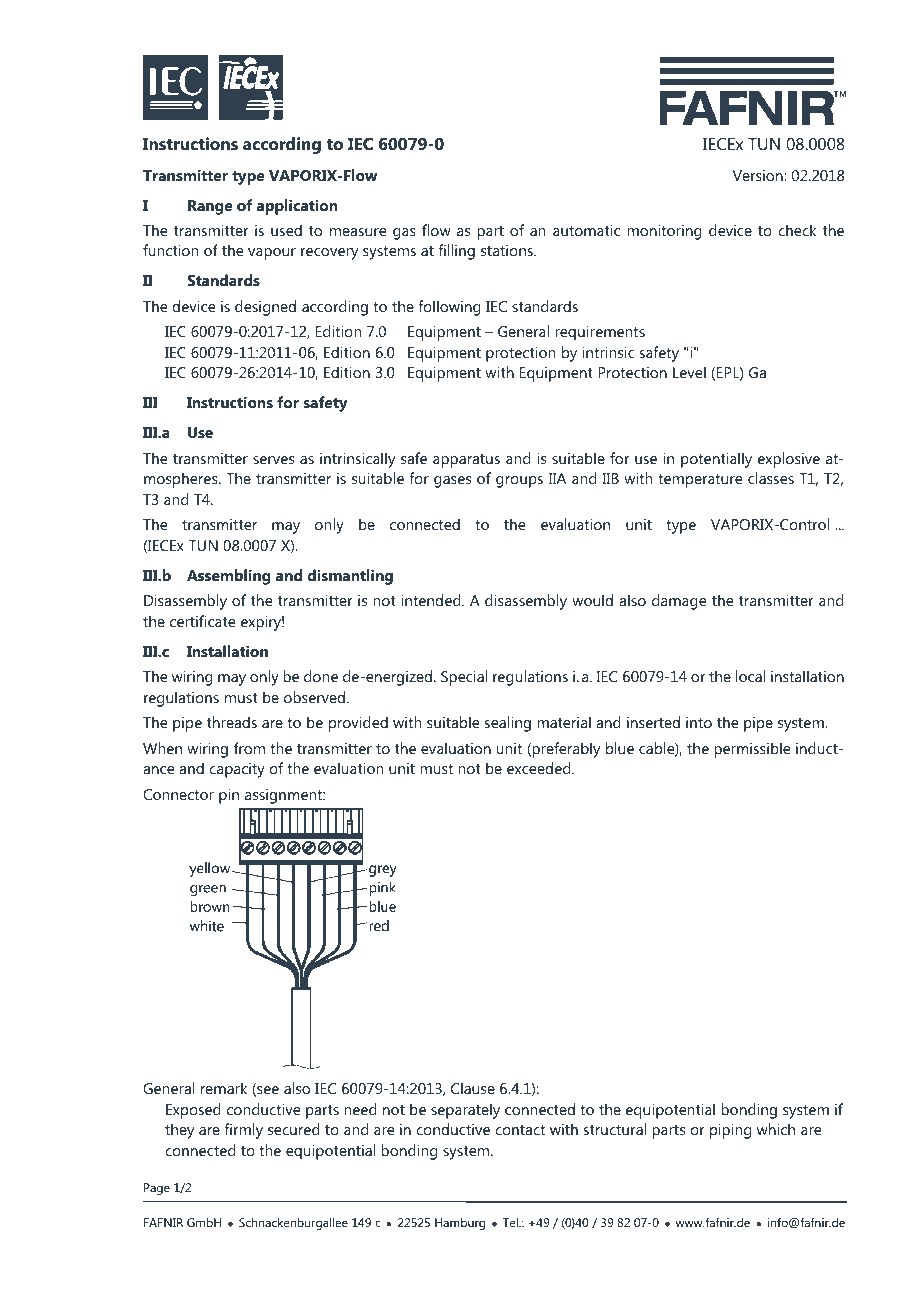 The height and width of the page is (1308, 924). Describe the element at coordinates (679, 602) in the page. I see `damage` at that location.
